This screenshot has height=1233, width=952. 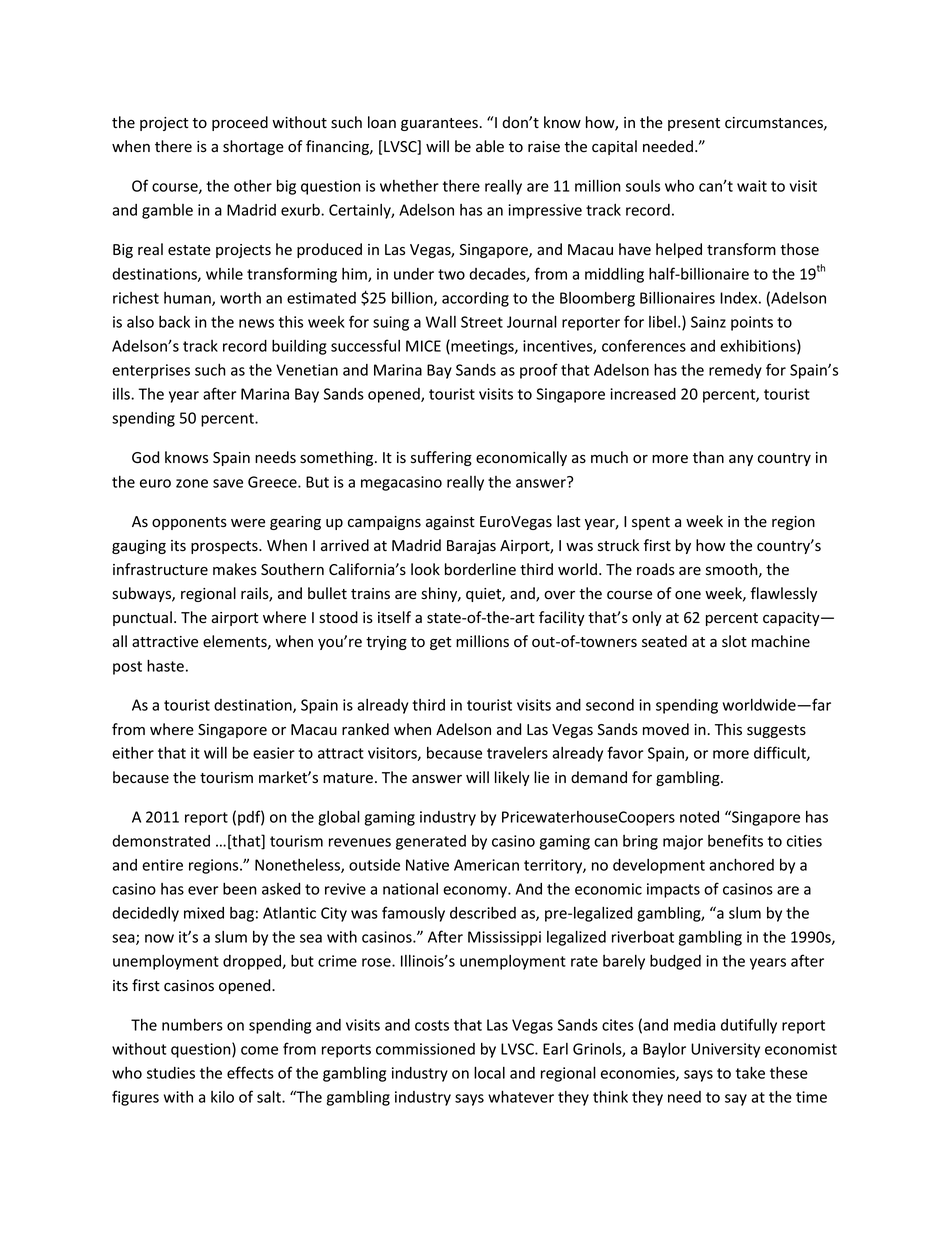 What do you see at coordinates (171, 1073) in the screenshot?
I see `studies` at bounding box center [171, 1073].
